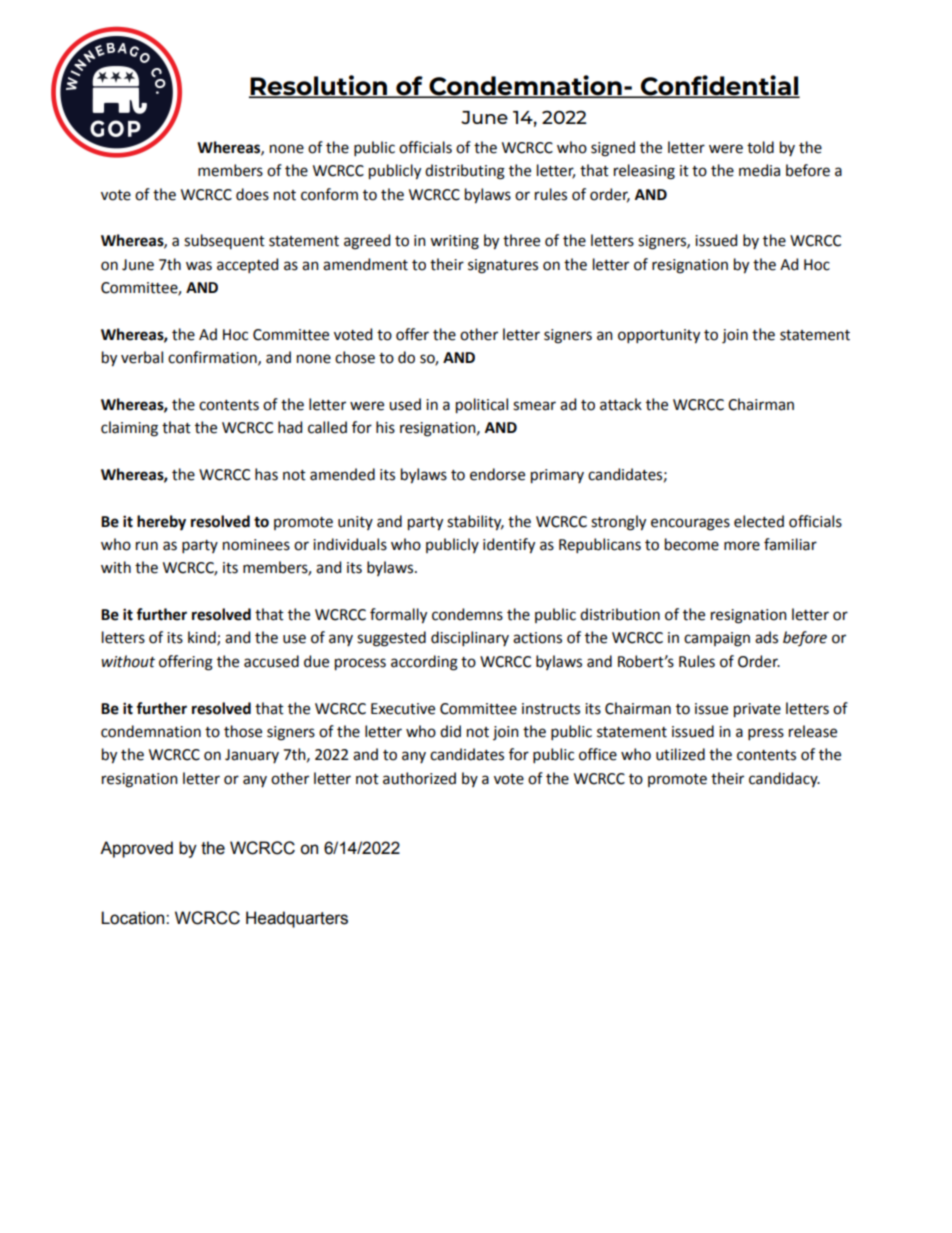 This image has width=952, height=1233. I want to click on had, so click(290, 427).
